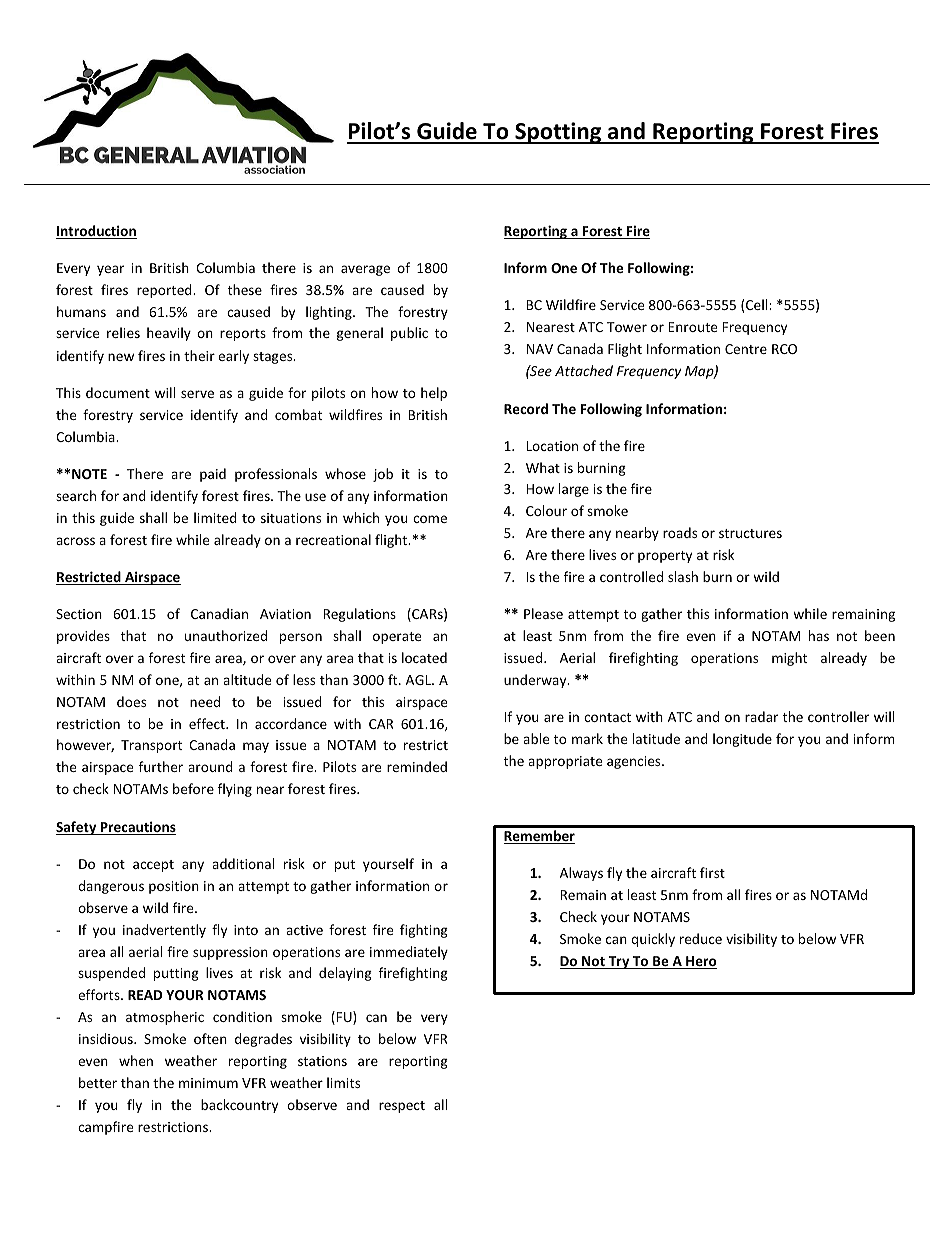  Describe the element at coordinates (434, 394) in the document. I see `help` at that location.
